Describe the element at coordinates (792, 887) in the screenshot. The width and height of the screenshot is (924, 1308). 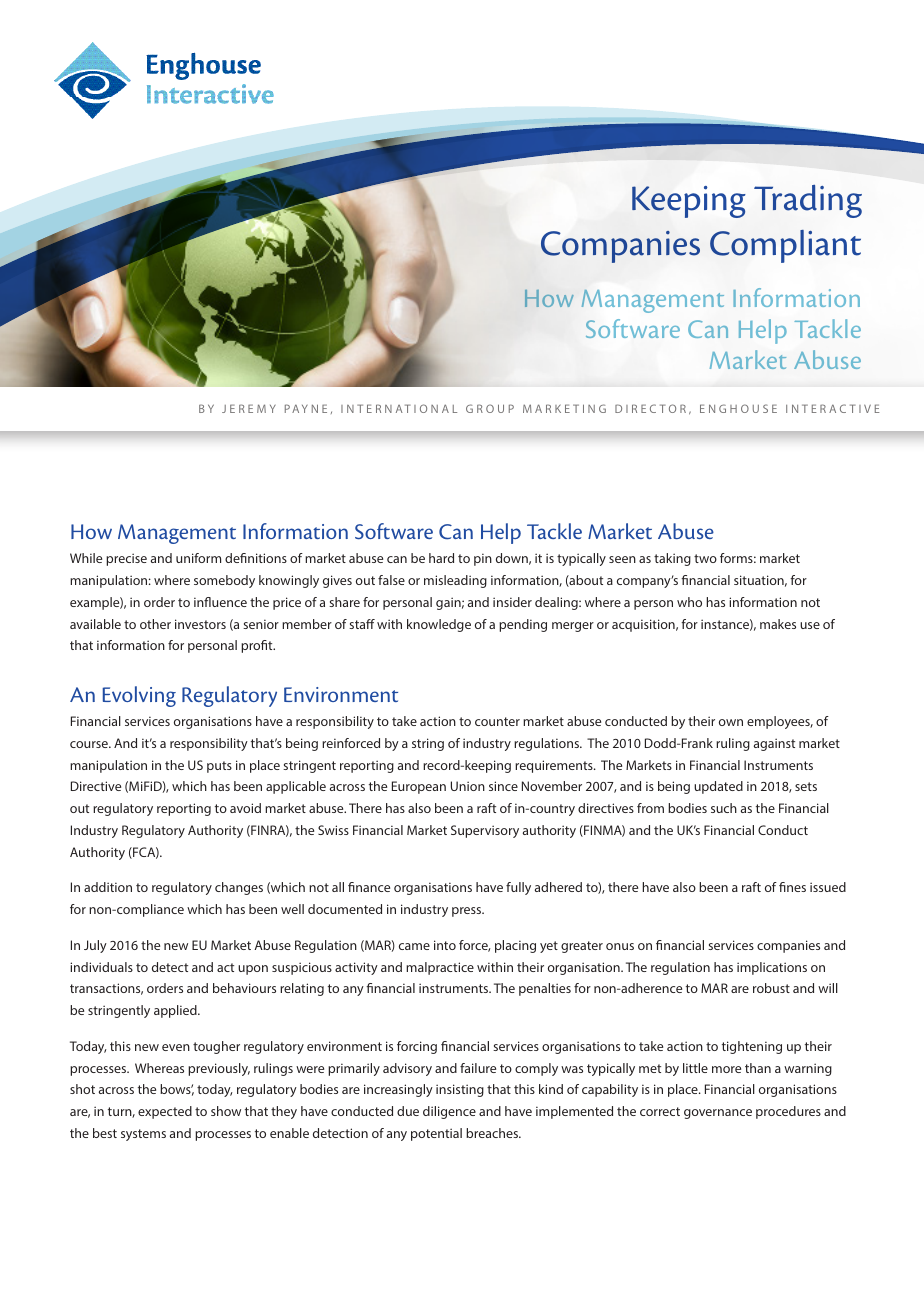
I see `fines` at that location.
